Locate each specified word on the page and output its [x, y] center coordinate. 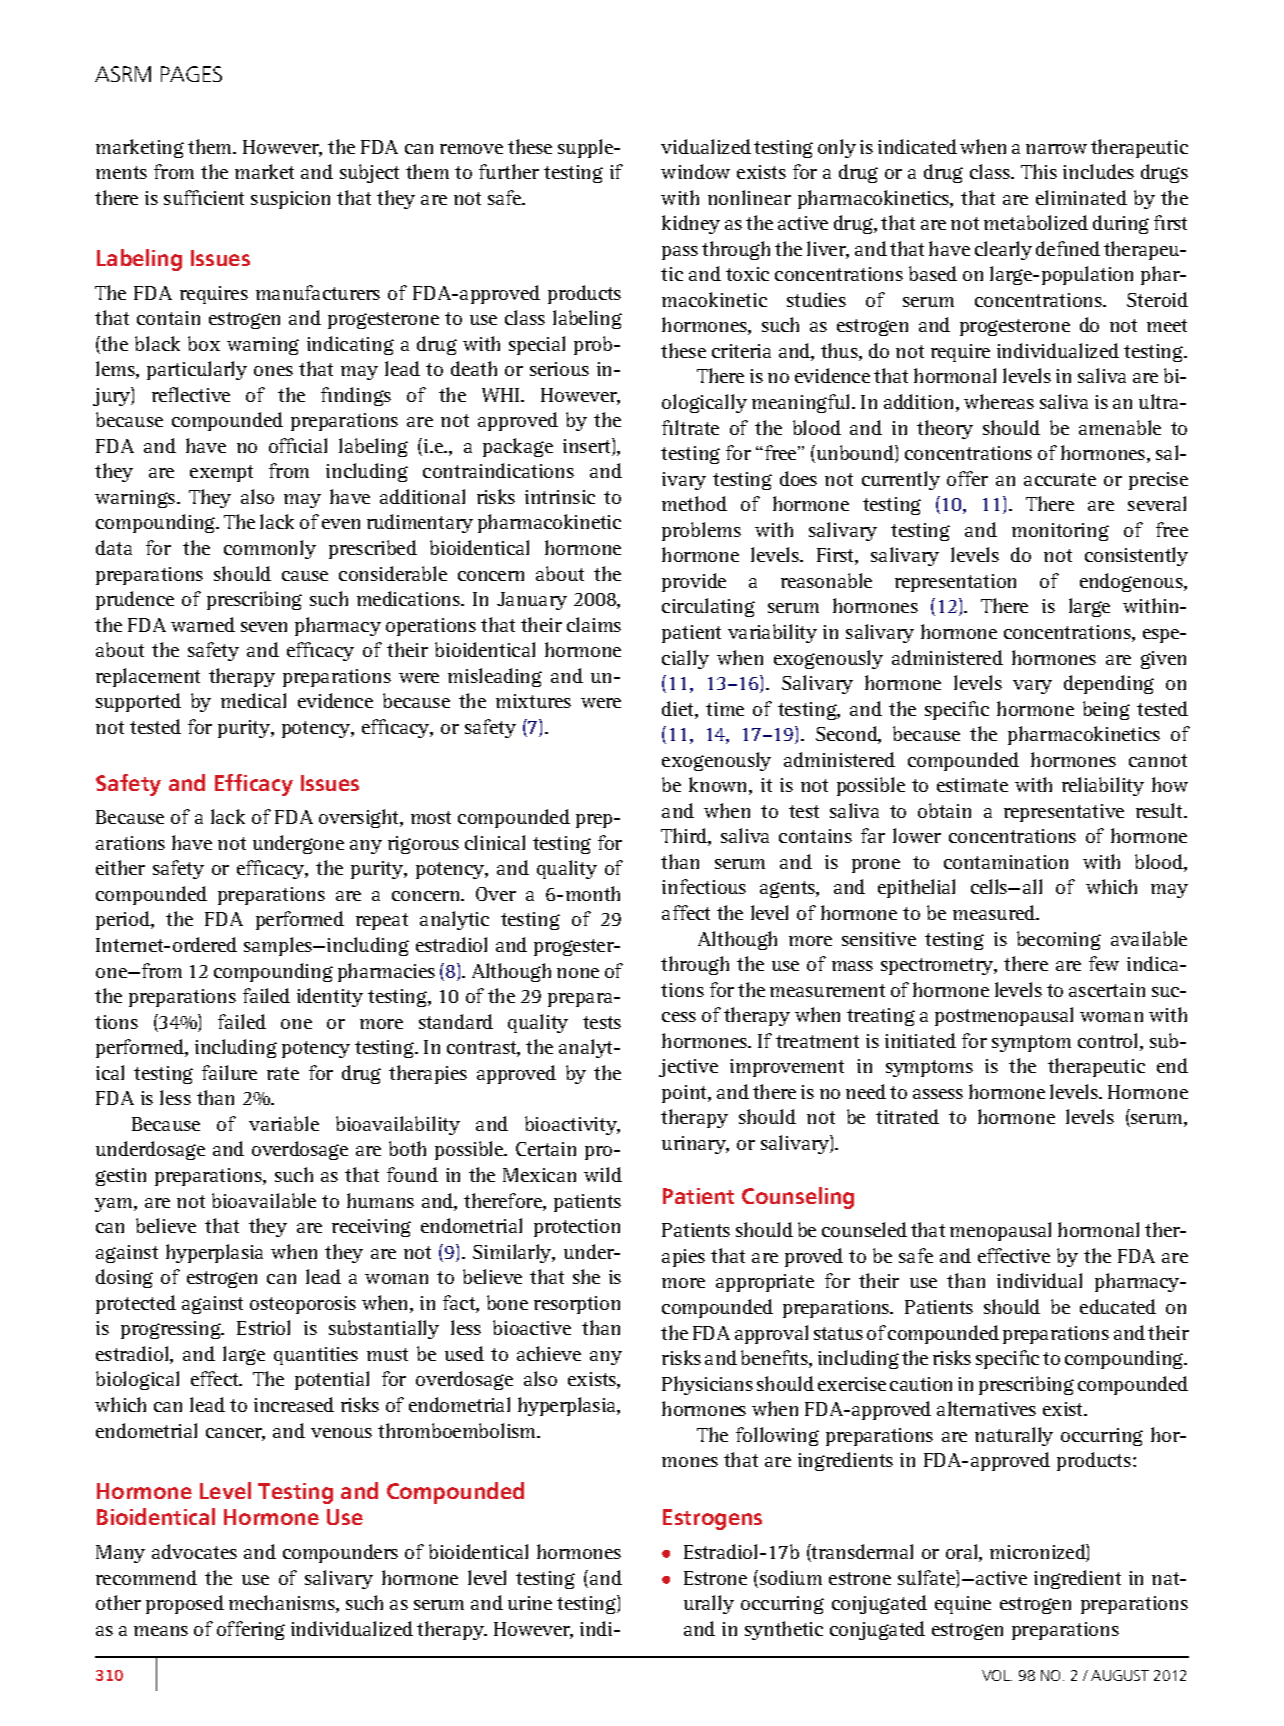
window [695, 171]
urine [530, 1603]
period [124, 920]
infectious [704, 886]
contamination [1006, 862]
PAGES [191, 74]
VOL [997, 1675]
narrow [1056, 149]
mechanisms [283, 1604]
